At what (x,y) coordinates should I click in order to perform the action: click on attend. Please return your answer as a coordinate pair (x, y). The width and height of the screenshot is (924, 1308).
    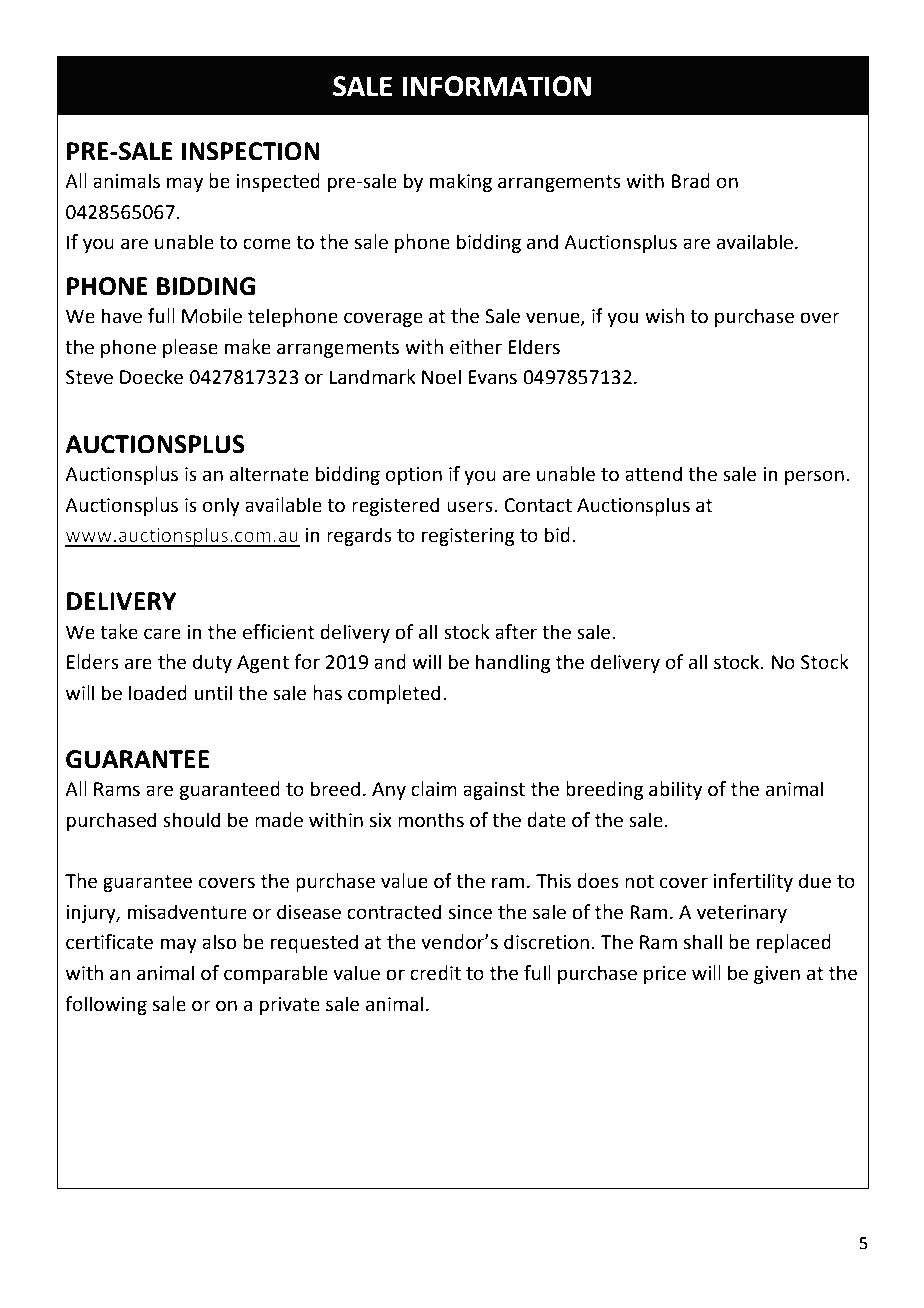
    Looking at the image, I should click on (653, 474).
